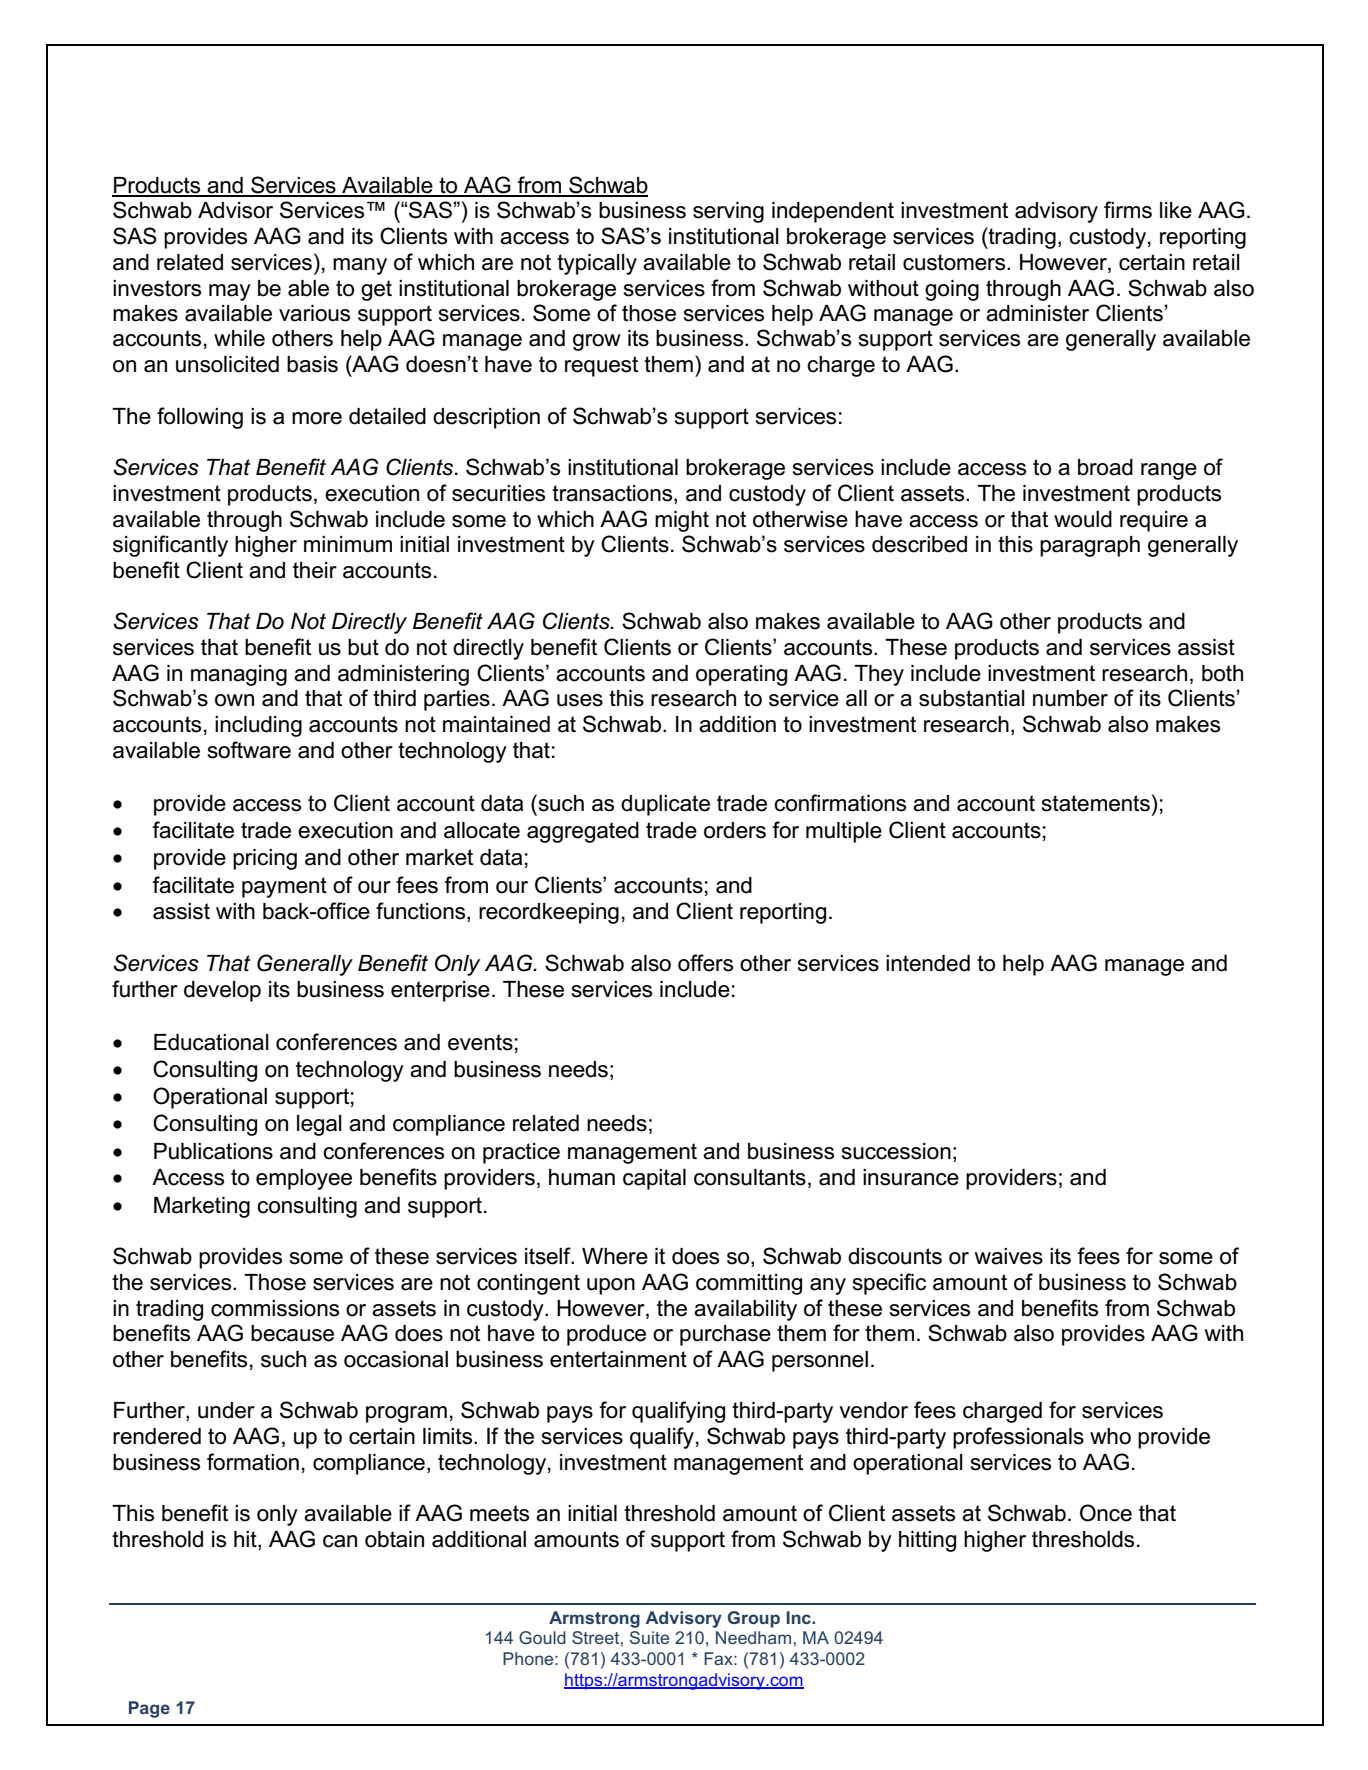 Image resolution: width=1368 pixels, height=1770 pixels. I want to click on purchase, so click(725, 1335).
